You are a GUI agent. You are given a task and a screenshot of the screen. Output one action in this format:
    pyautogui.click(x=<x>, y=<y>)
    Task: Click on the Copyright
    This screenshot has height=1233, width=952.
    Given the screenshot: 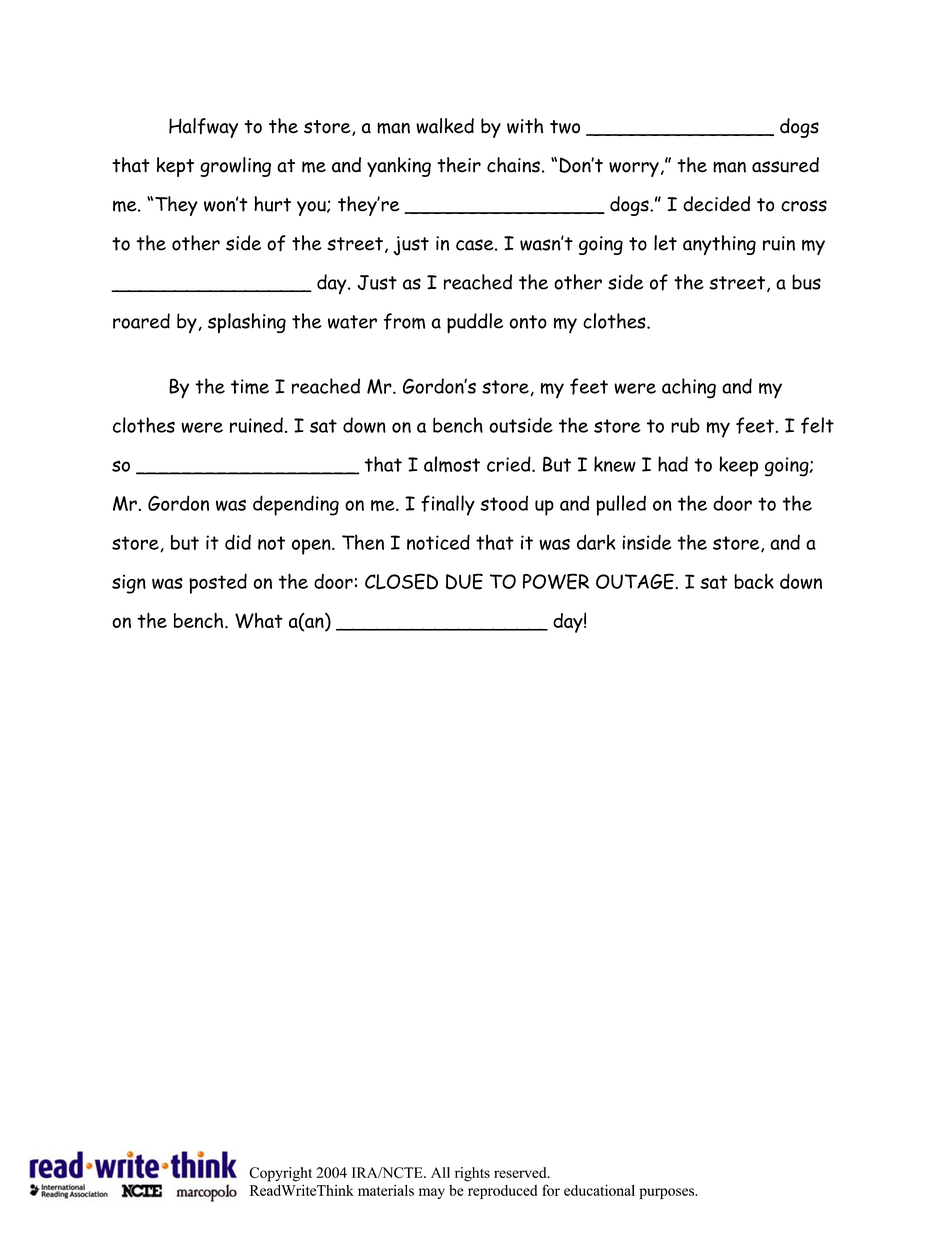 What is the action you would take?
    pyautogui.click(x=280, y=1174)
